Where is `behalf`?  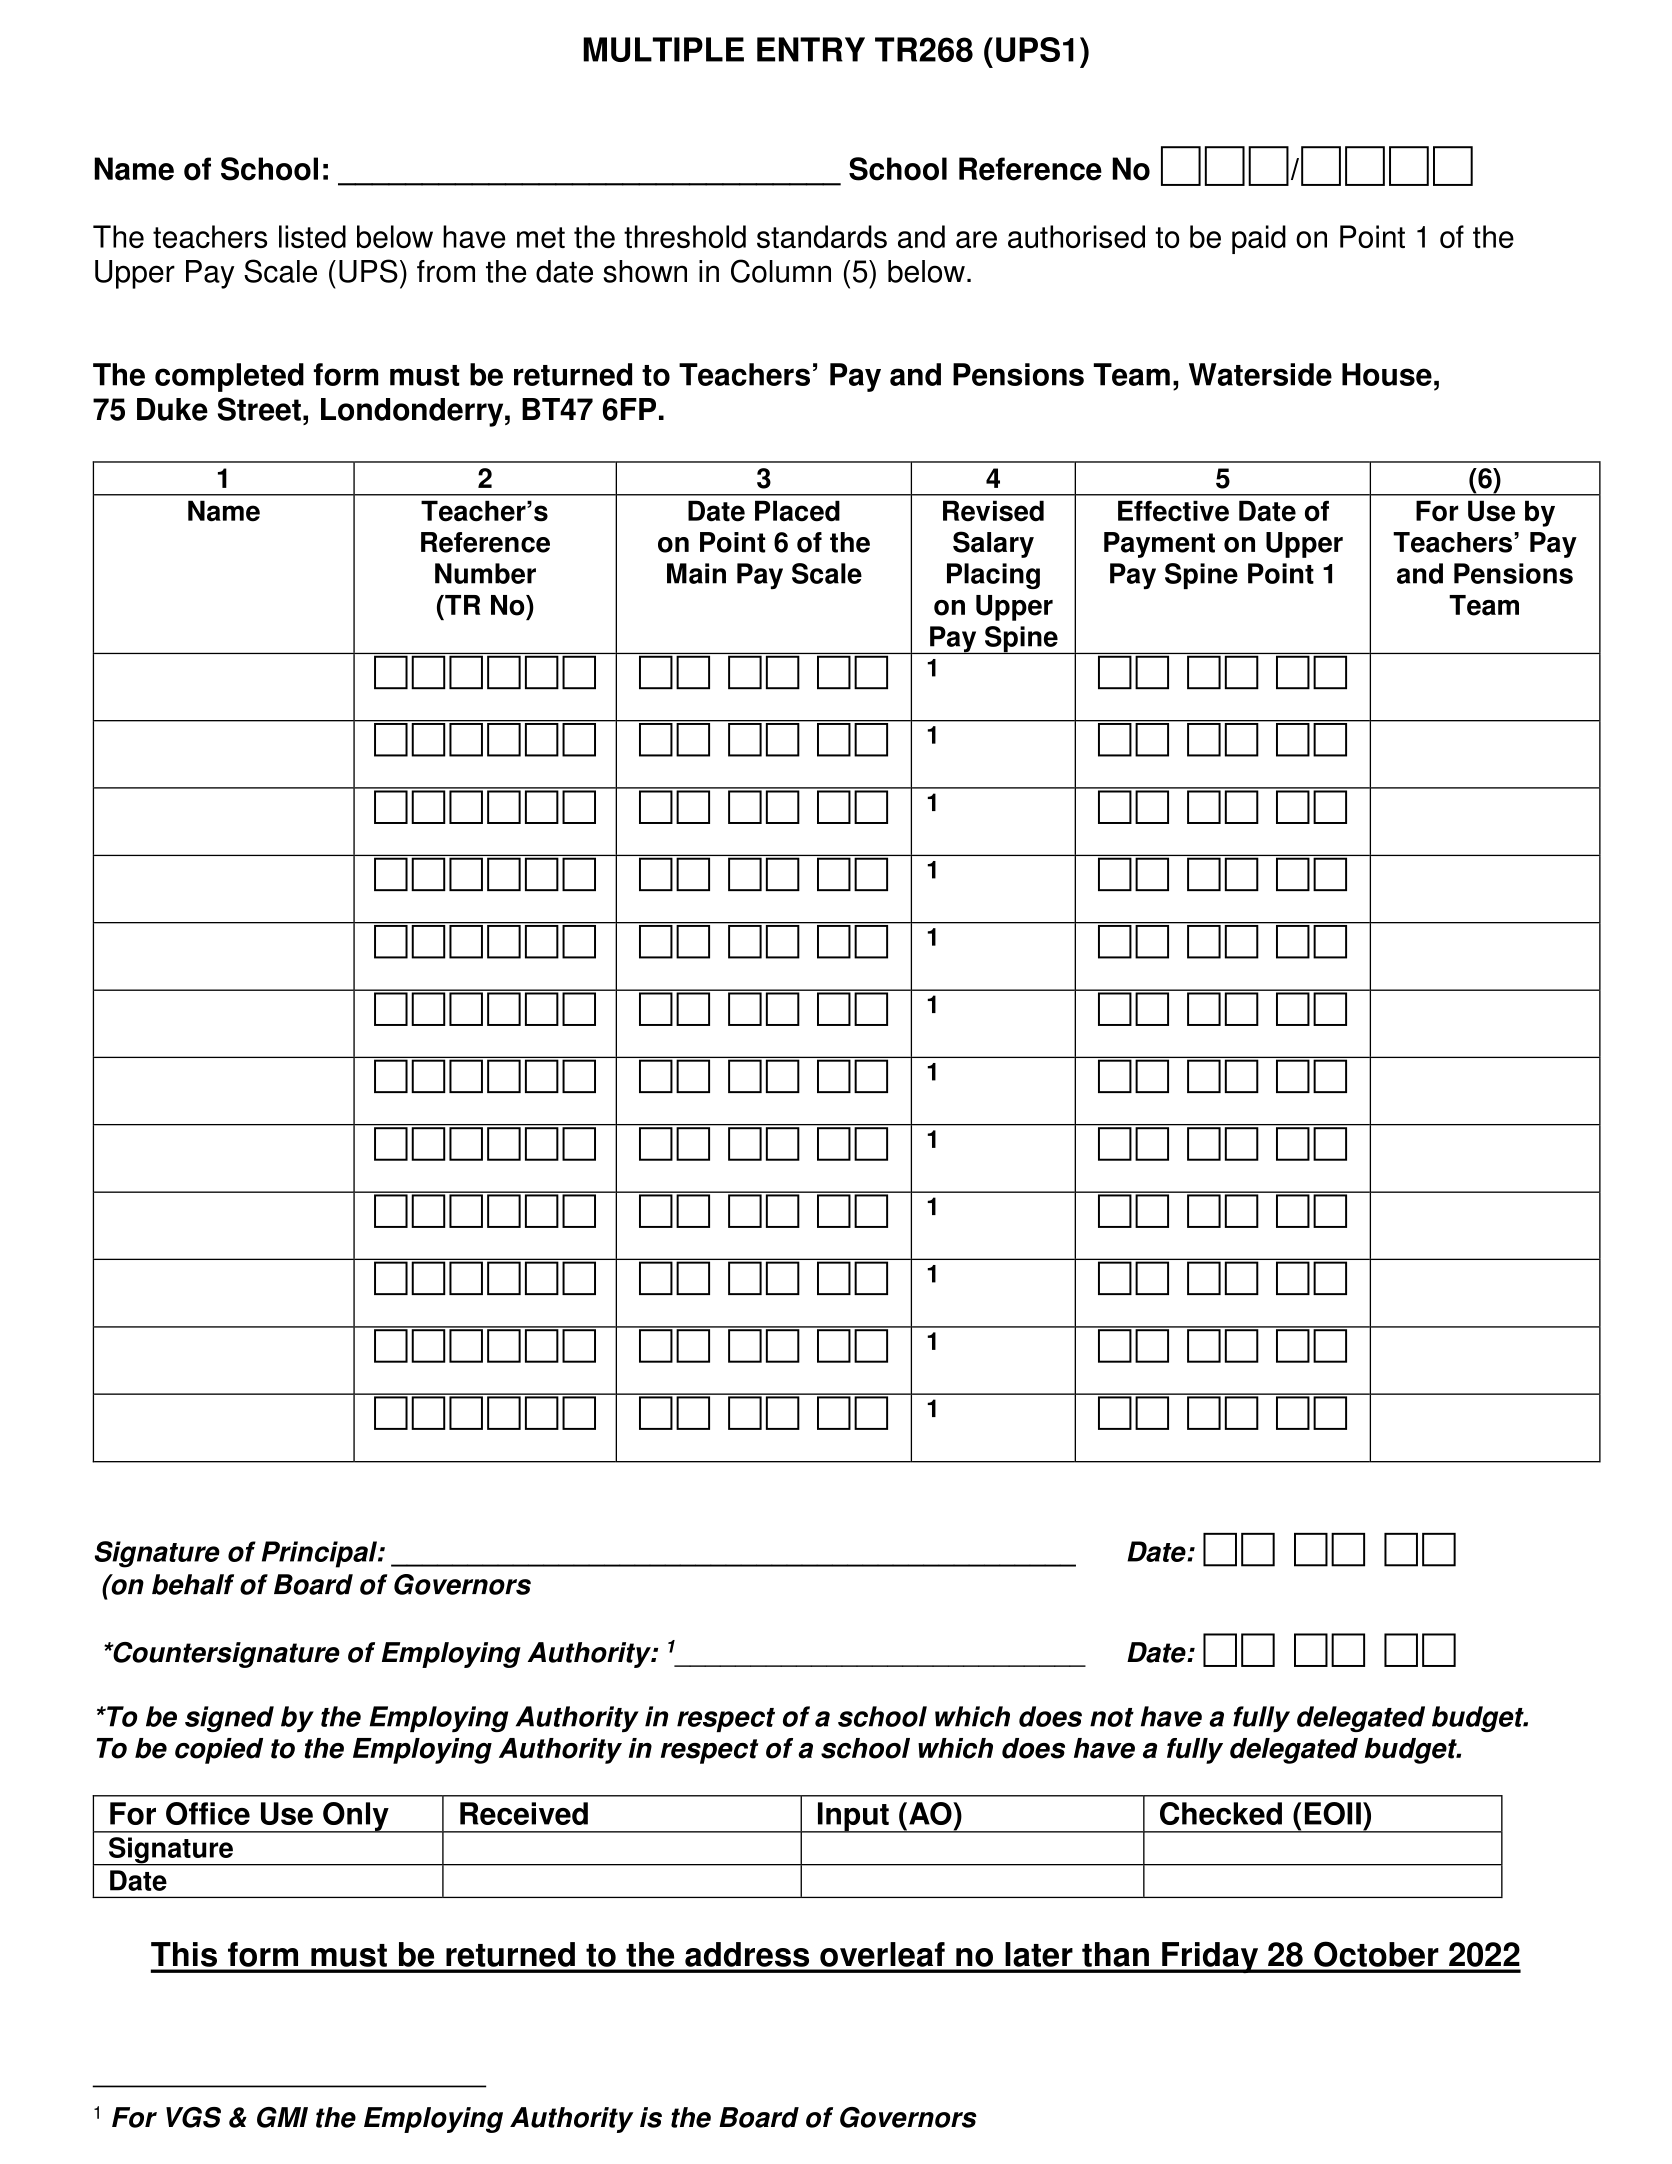
behalf is located at coordinates (193, 1584).
